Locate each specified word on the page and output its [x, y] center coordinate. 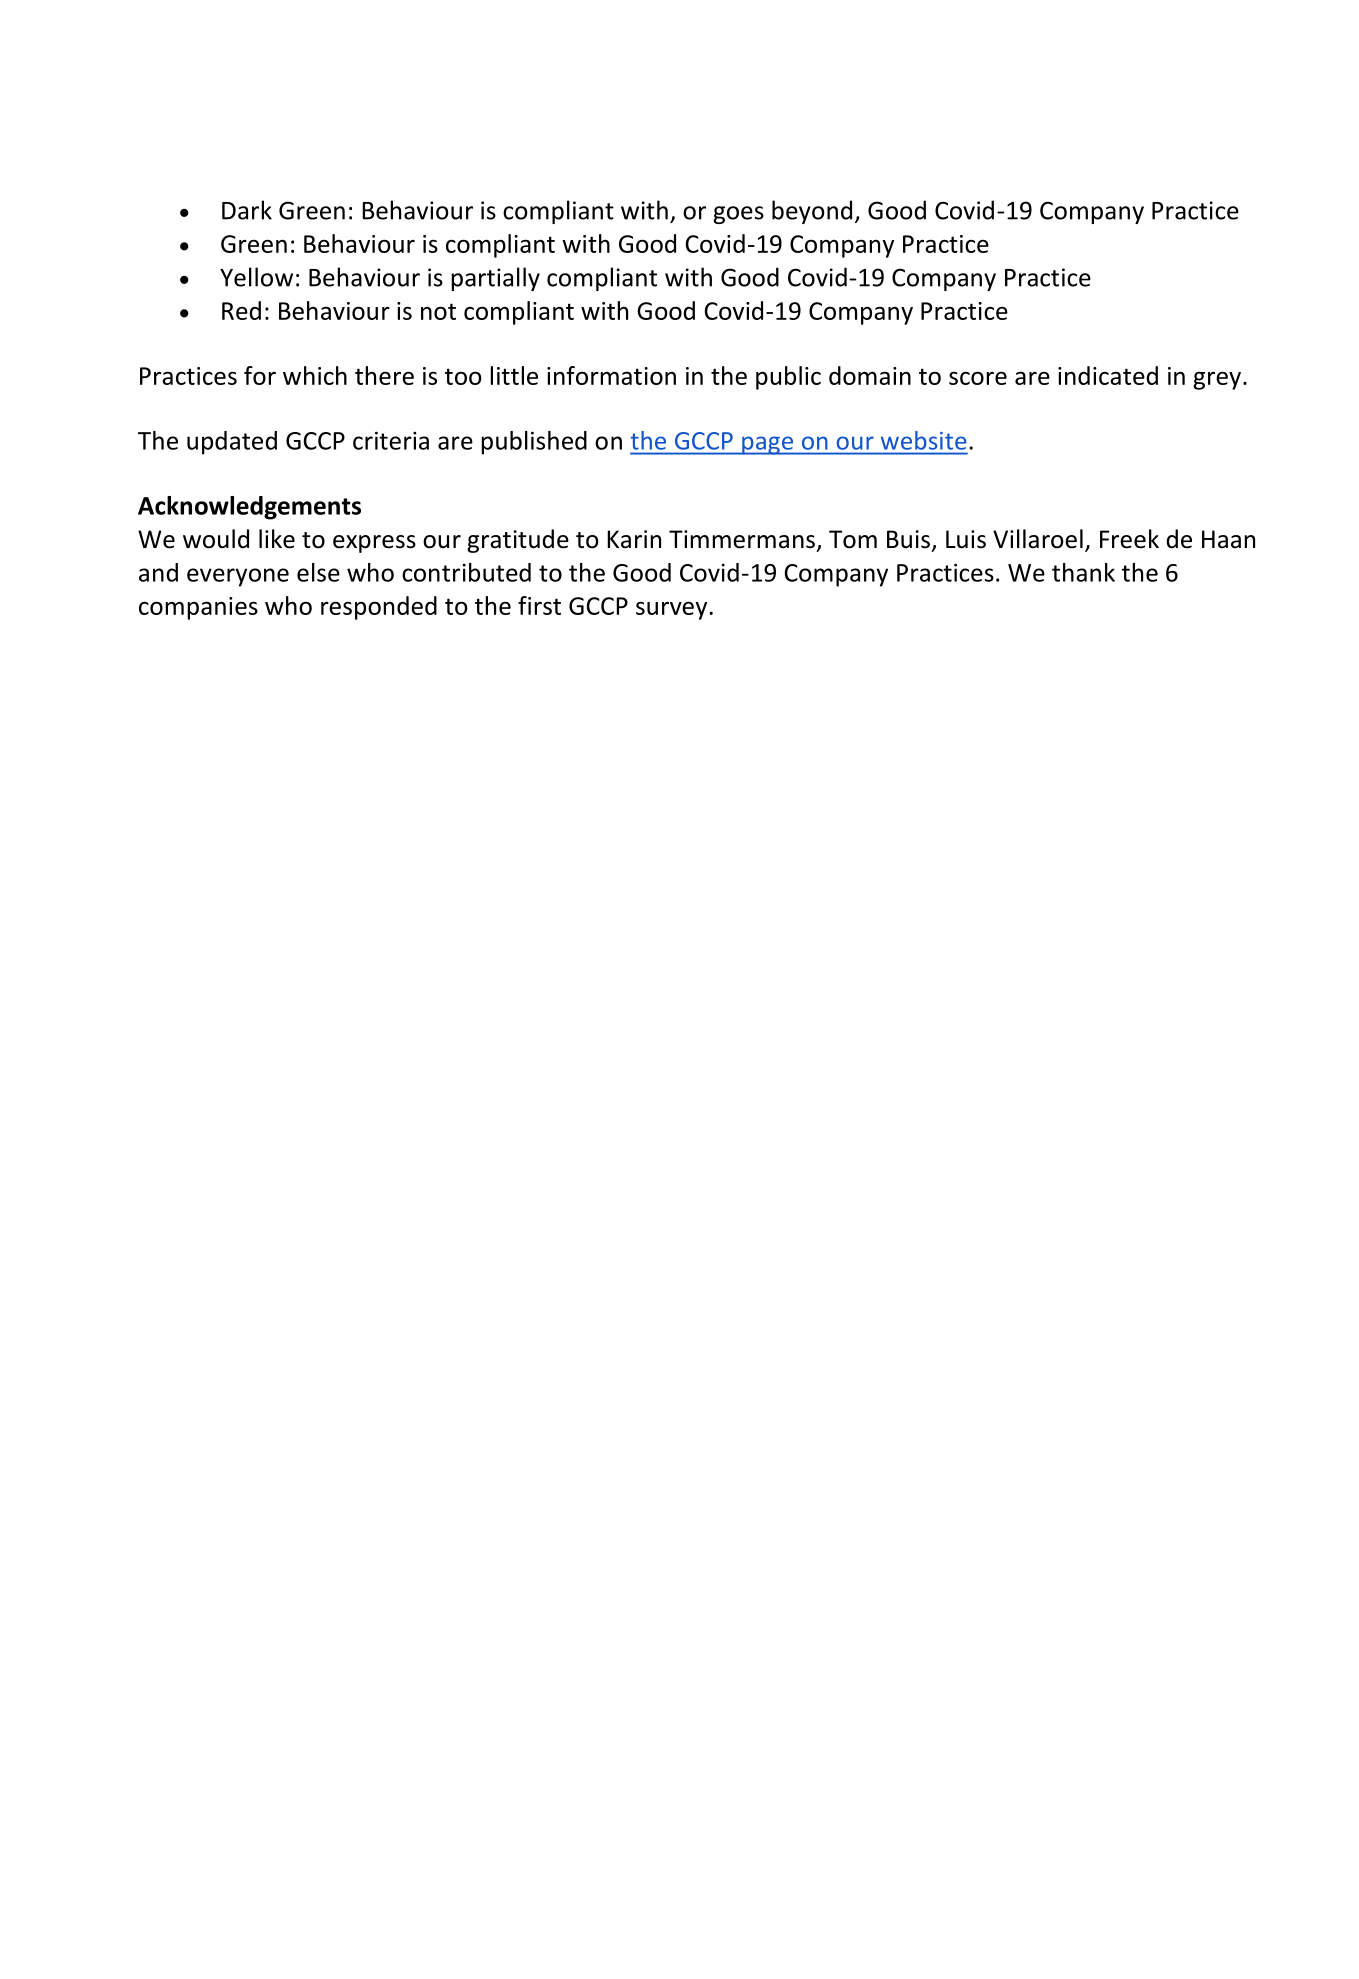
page [768, 445]
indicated [1108, 375]
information [611, 375]
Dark [247, 210]
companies [198, 608]
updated [232, 443]
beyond [812, 212]
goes [738, 215]
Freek [1129, 539]
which [315, 375]
